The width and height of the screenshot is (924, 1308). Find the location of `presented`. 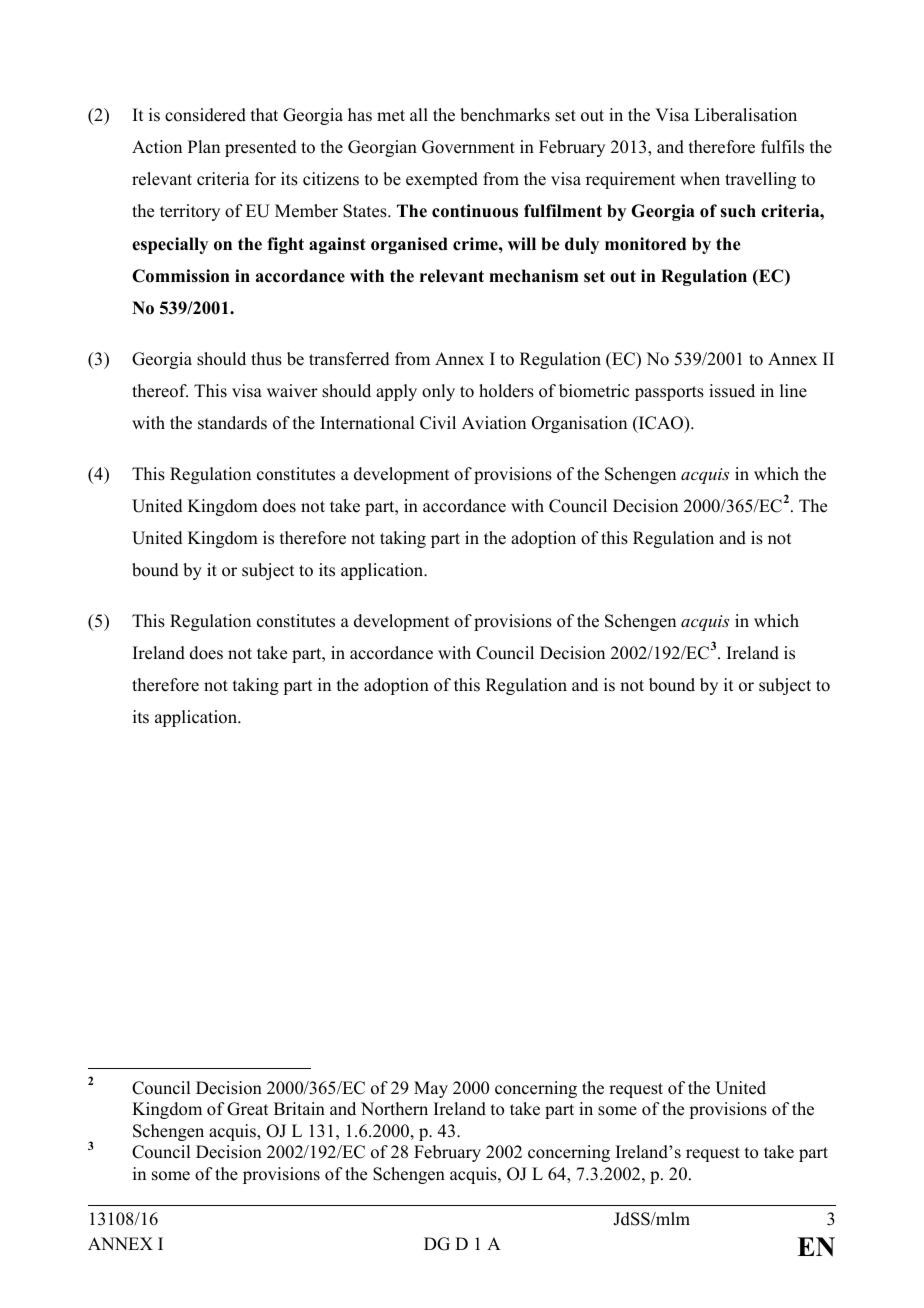

presented is located at coordinates (261, 148).
